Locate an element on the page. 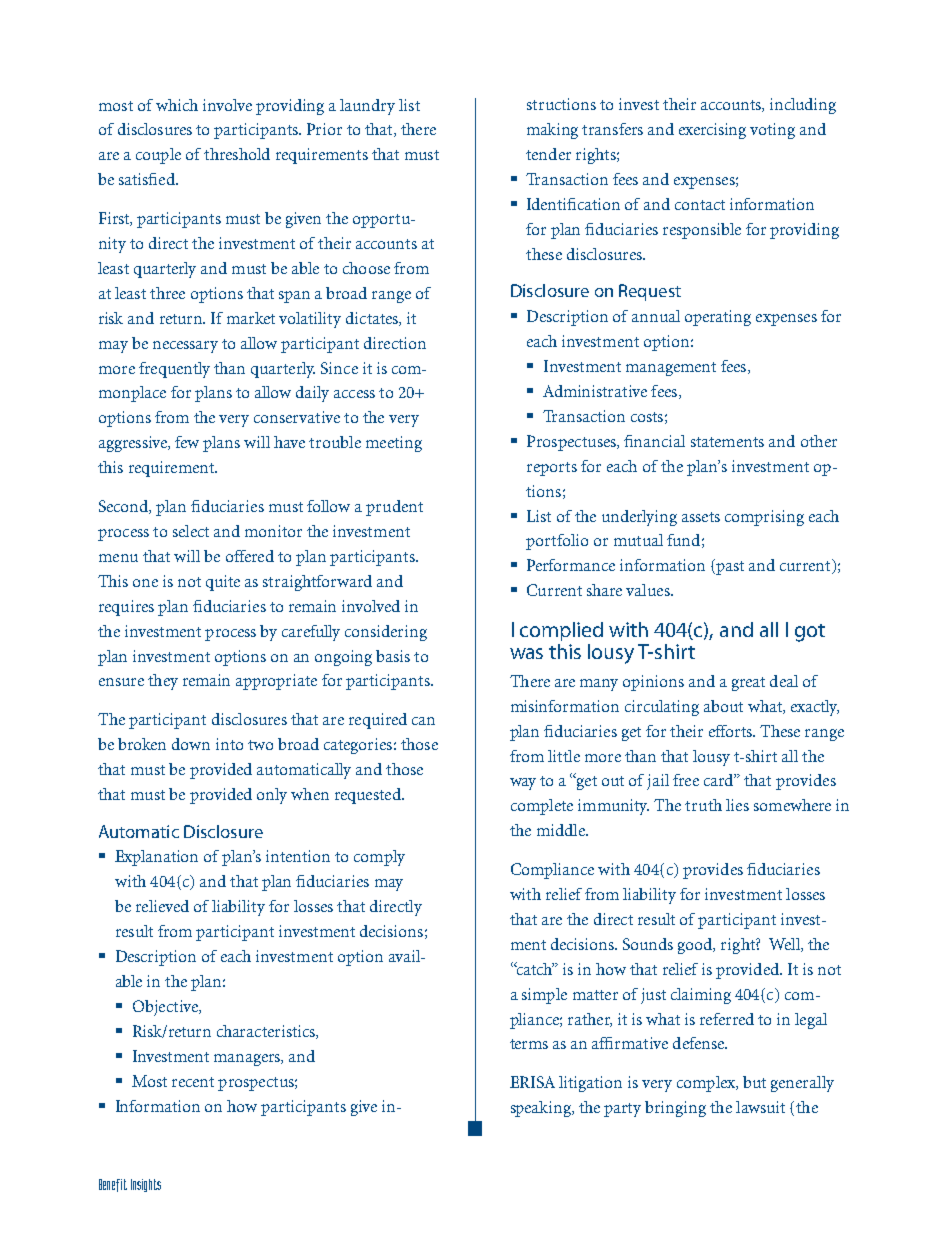 Image resolution: width=952 pixels, height=1233 pixels. operating is located at coordinates (718, 318).
